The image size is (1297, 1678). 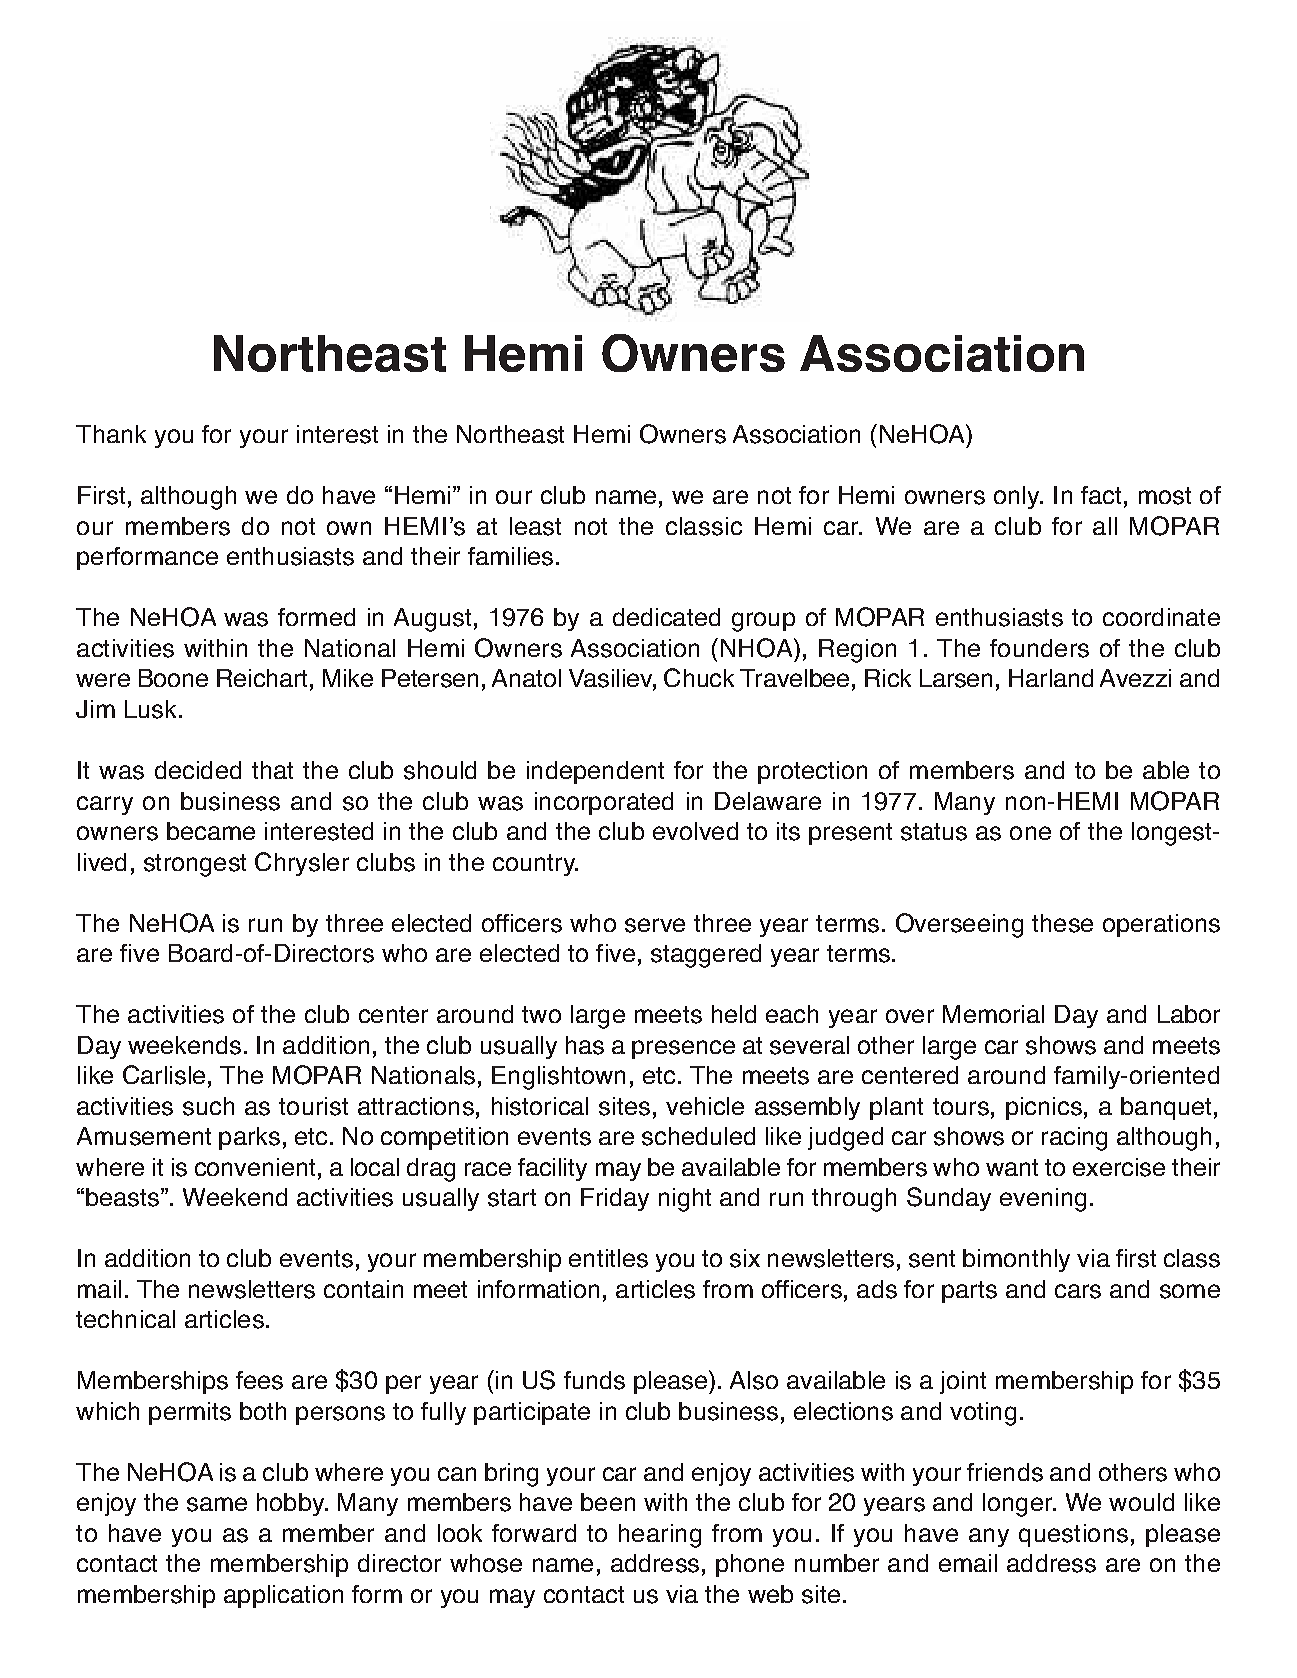 What do you see at coordinates (111, 434) in the document?
I see `Thank` at bounding box center [111, 434].
